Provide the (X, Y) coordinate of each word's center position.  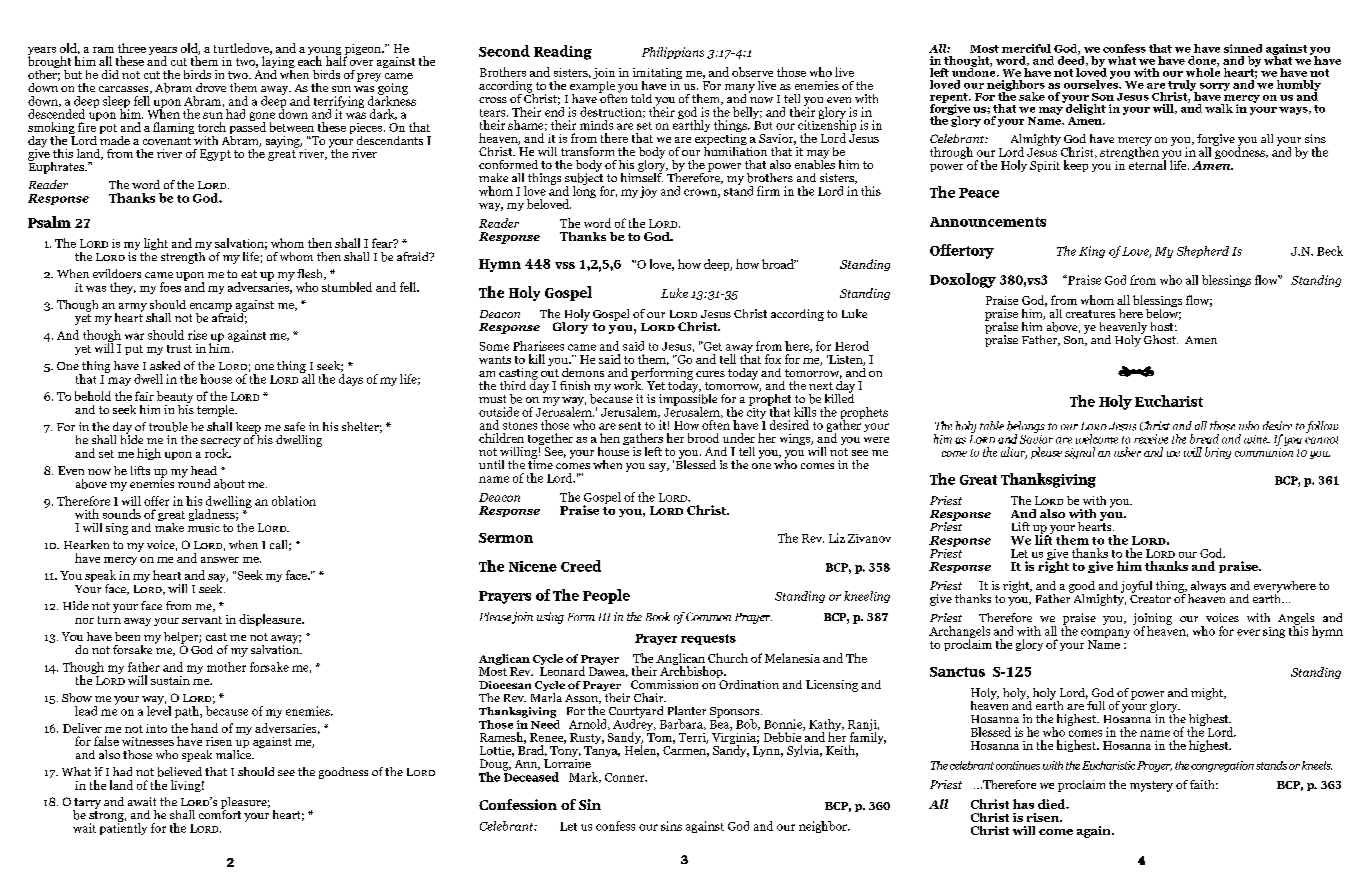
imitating (657, 75)
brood (703, 438)
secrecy (221, 444)
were (876, 440)
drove (211, 87)
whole (1203, 71)
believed (180, 772)
